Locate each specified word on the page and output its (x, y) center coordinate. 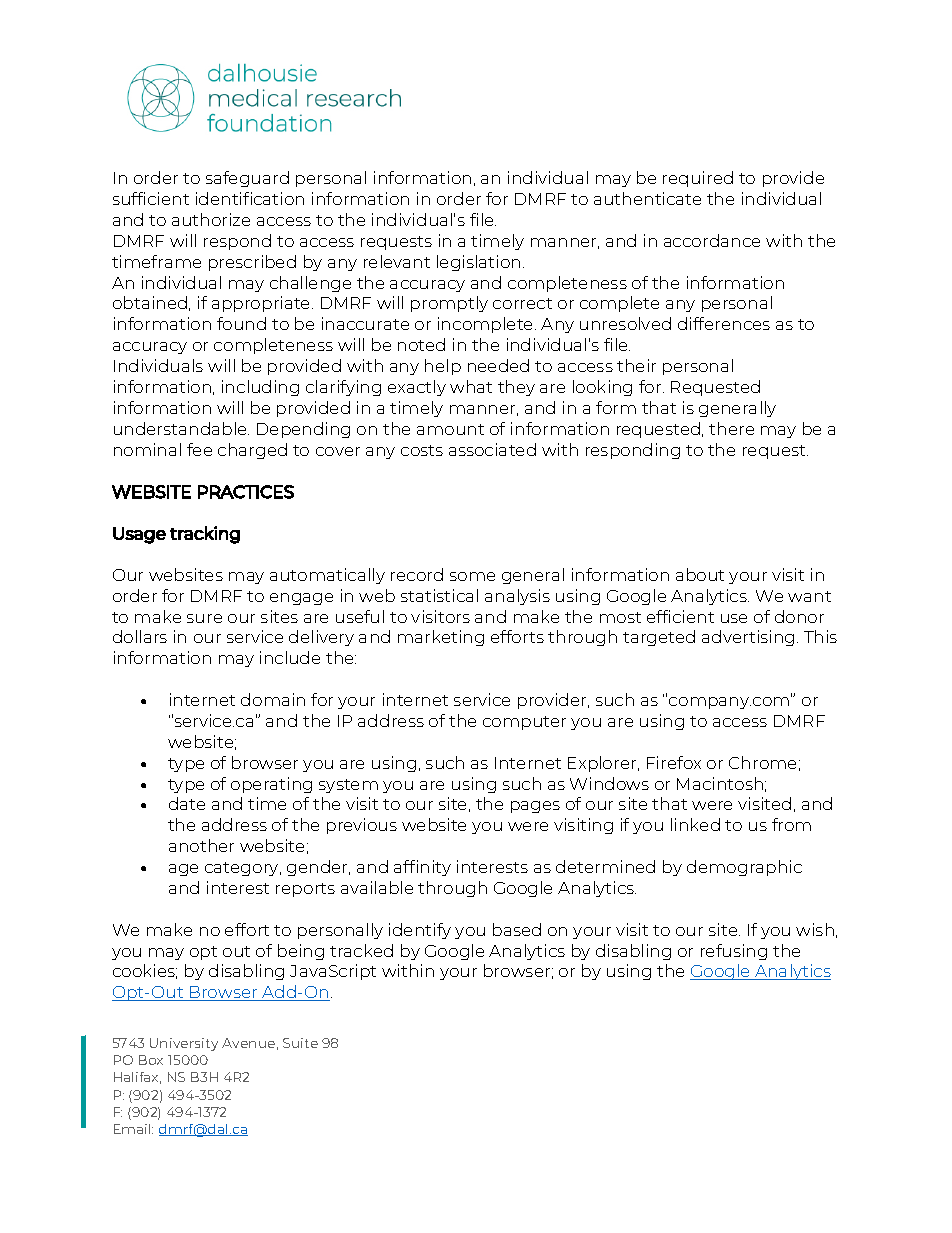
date (187, 803)
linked (695, 824)
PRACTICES (246, 492)
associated (492, 449)
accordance (712, 240)
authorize (211, 219)
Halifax (137, 1078)
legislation (478, 263)
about (700, 574)
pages (535, 807)
